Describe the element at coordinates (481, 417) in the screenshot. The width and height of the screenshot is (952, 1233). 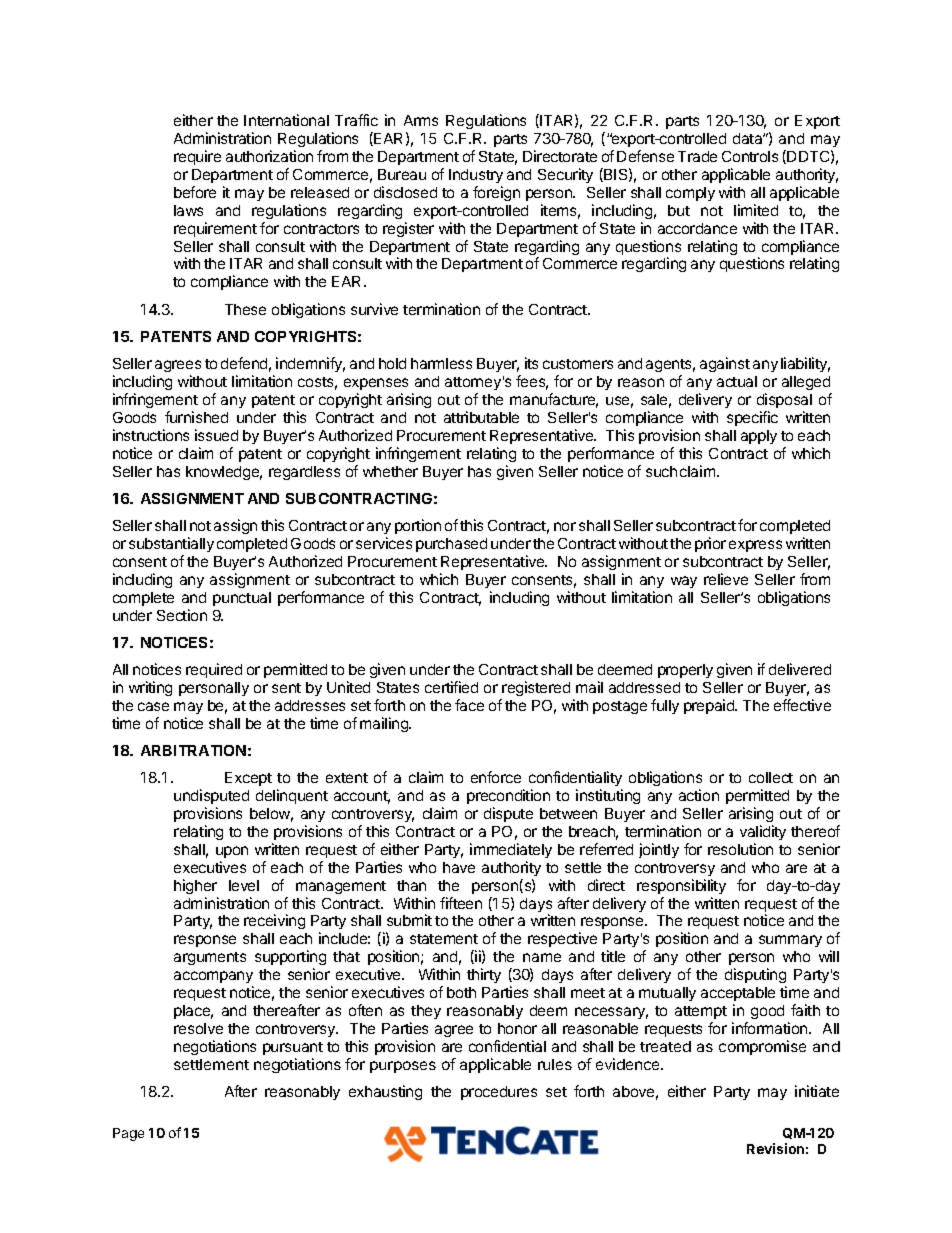
I see `attributable` at that location.
